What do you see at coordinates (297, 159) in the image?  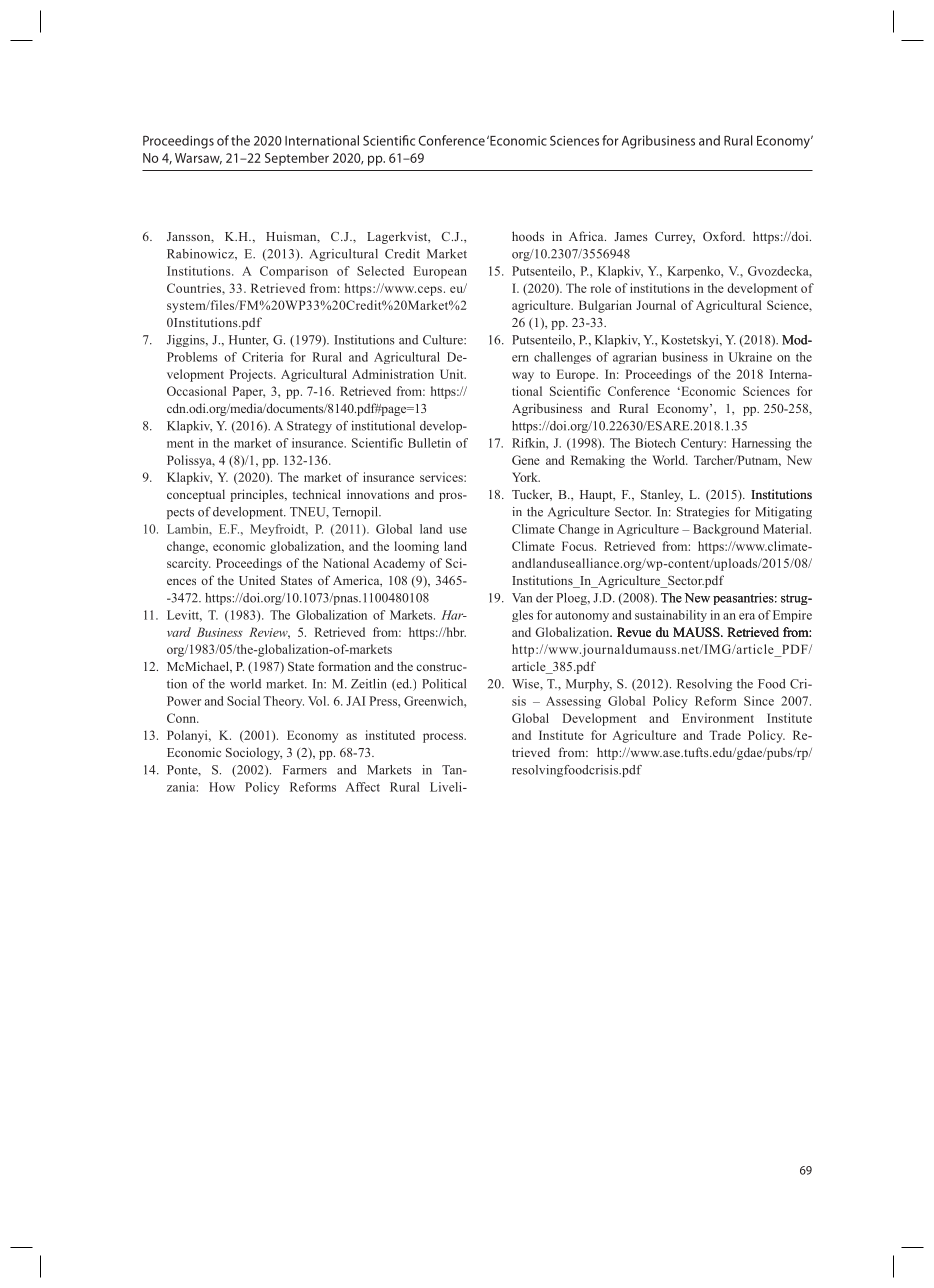 I see `September` at bounding box center [297, 159].
